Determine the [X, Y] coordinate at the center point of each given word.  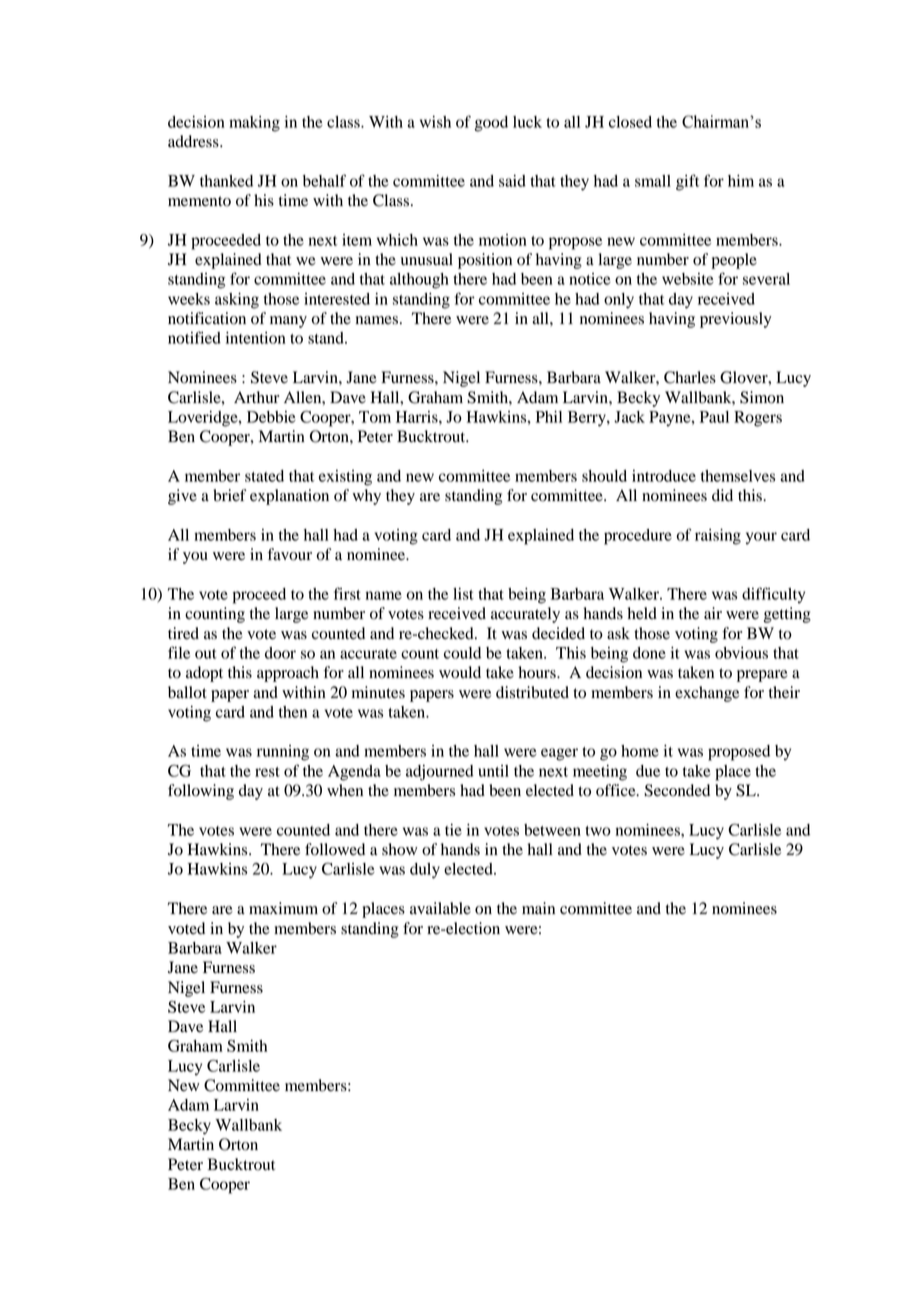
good [491, 124]
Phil [549, 417]
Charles [690, 377]
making [254, 124]
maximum [283, 908]
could [462, 653]
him [741, 181]
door [280, 653]
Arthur [256, 397]
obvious [741, 653]
